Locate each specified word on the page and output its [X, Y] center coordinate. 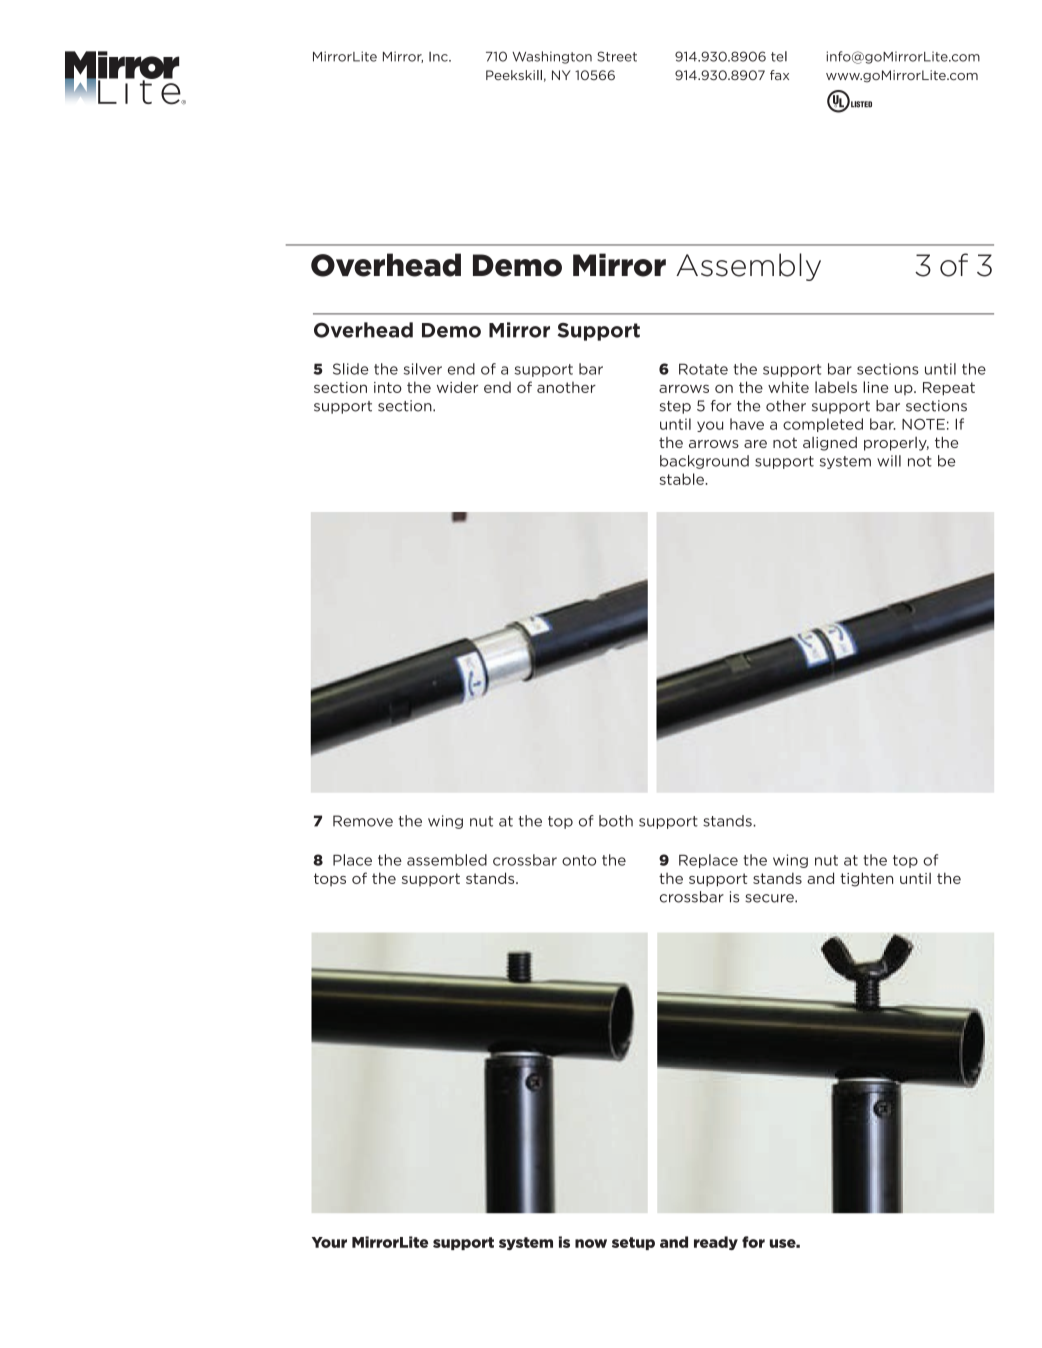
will [889, 461]
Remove [363, 821]
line [876, 387]
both [616, 821]
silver [423, 369]
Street [617, 56]
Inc [439, 57]
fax [779, 75]
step [675, 407]
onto [579, 860]
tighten [866, 879]
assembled [447, 860]
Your [329, 1242]
